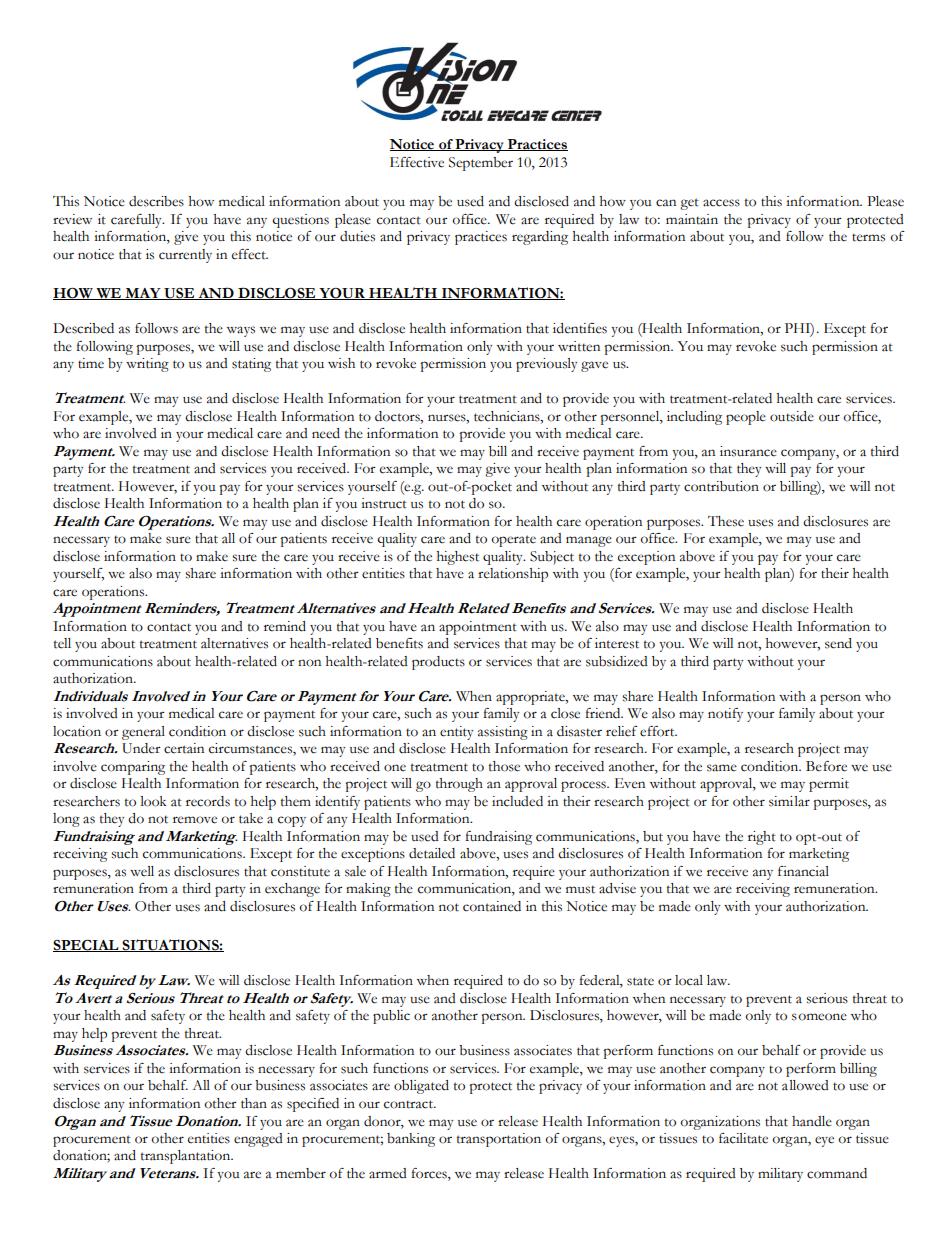 Image resolution: width=952 pixels, height=1233 pixels. I want to click on engaged, so click(258, 1140).
